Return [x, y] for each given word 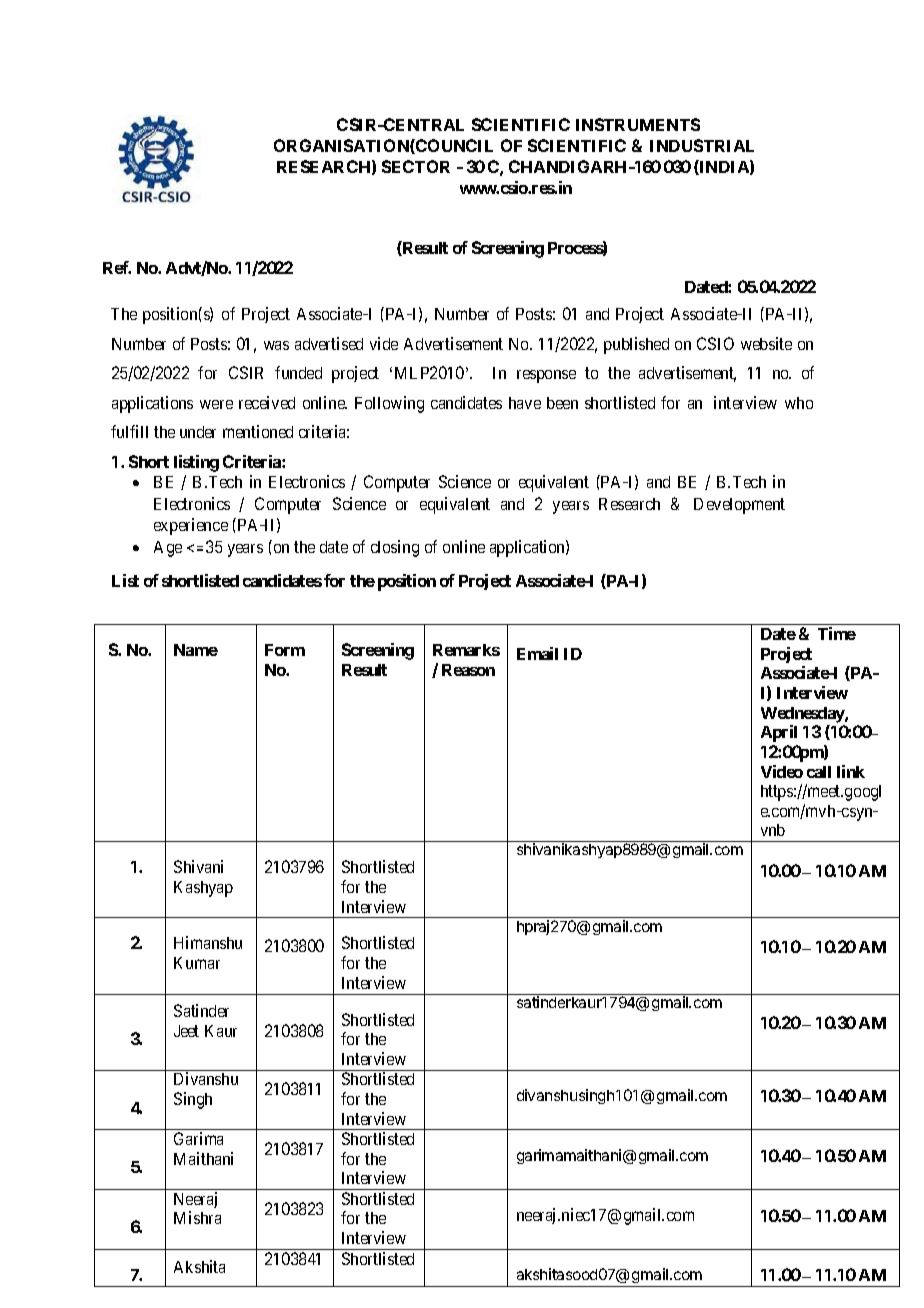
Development [739, 506]
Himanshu [208, 942]
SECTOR [416, 166]
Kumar [197, 963]
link [851, 771]
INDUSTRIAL [702, 145]
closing [395, 548]
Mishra [197, 1217]
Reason [468, 670]
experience [191, 526]
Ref [117, 267]
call [819, 772]
